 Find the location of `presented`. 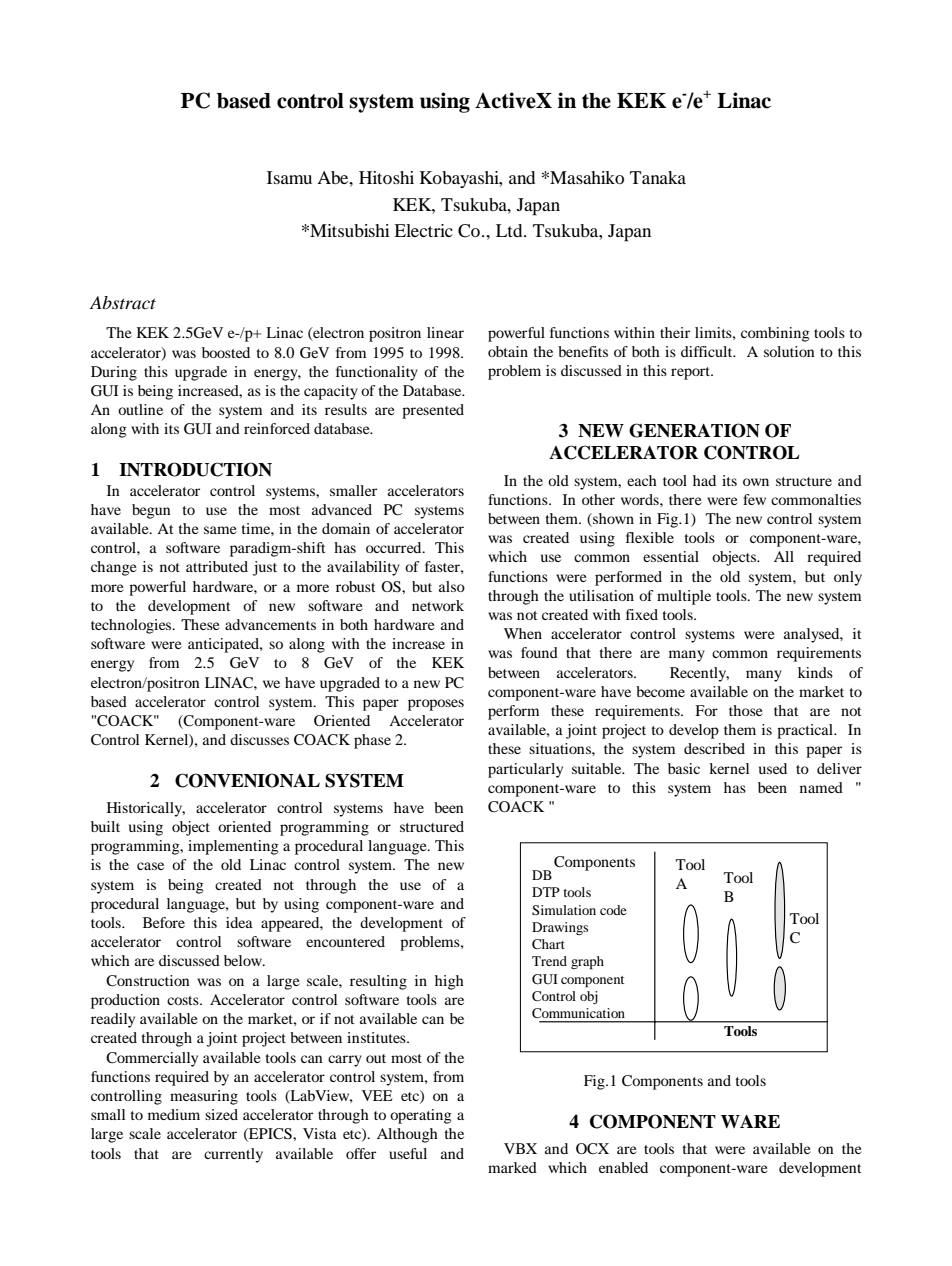

presented is located at coordinates (433, 411).
